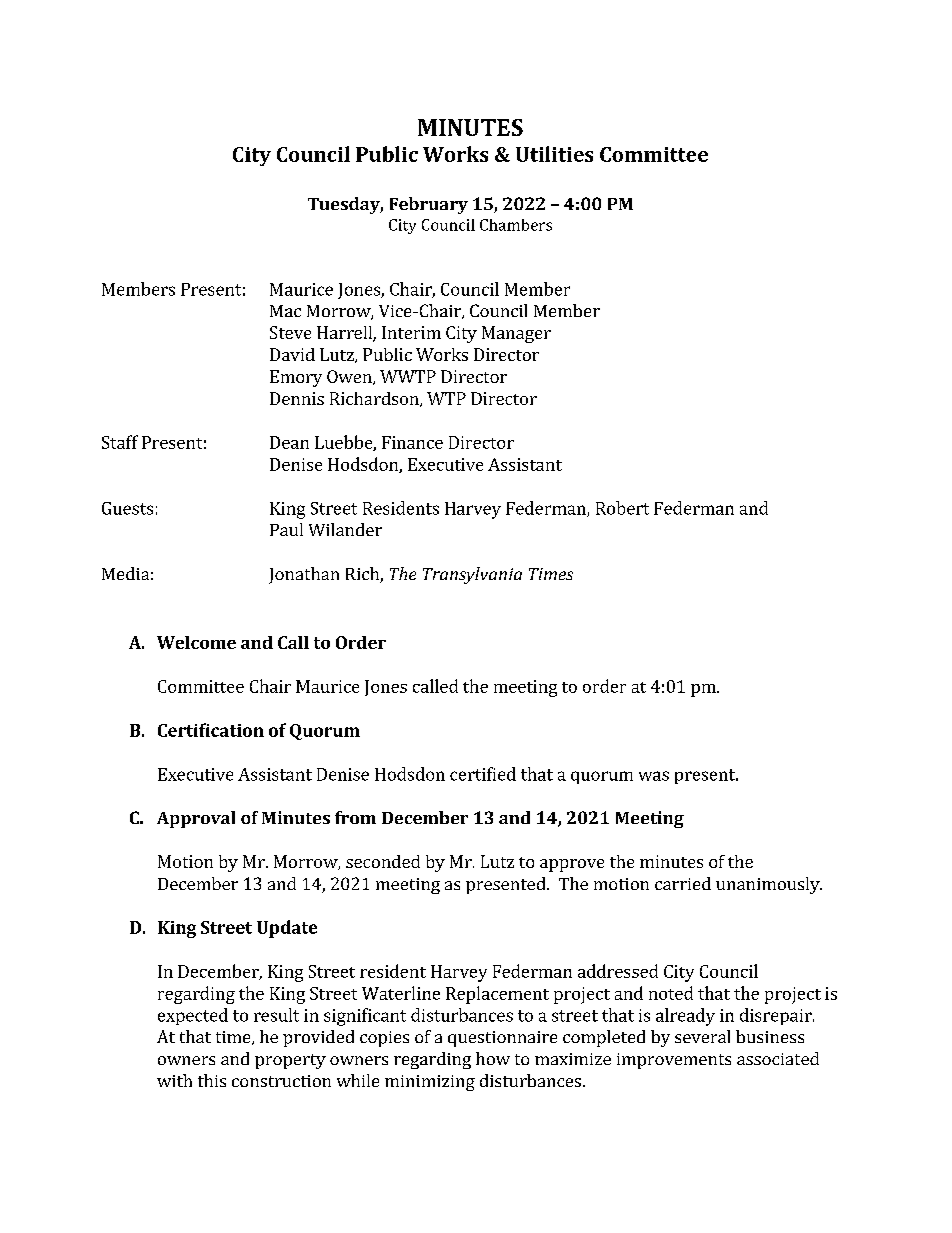 Image resolution: width=952 pixels, height=1233 pixels. What do you see at coordinates (196, 819) in the document?
I see `Approval` at bounding box center [196, 819].
